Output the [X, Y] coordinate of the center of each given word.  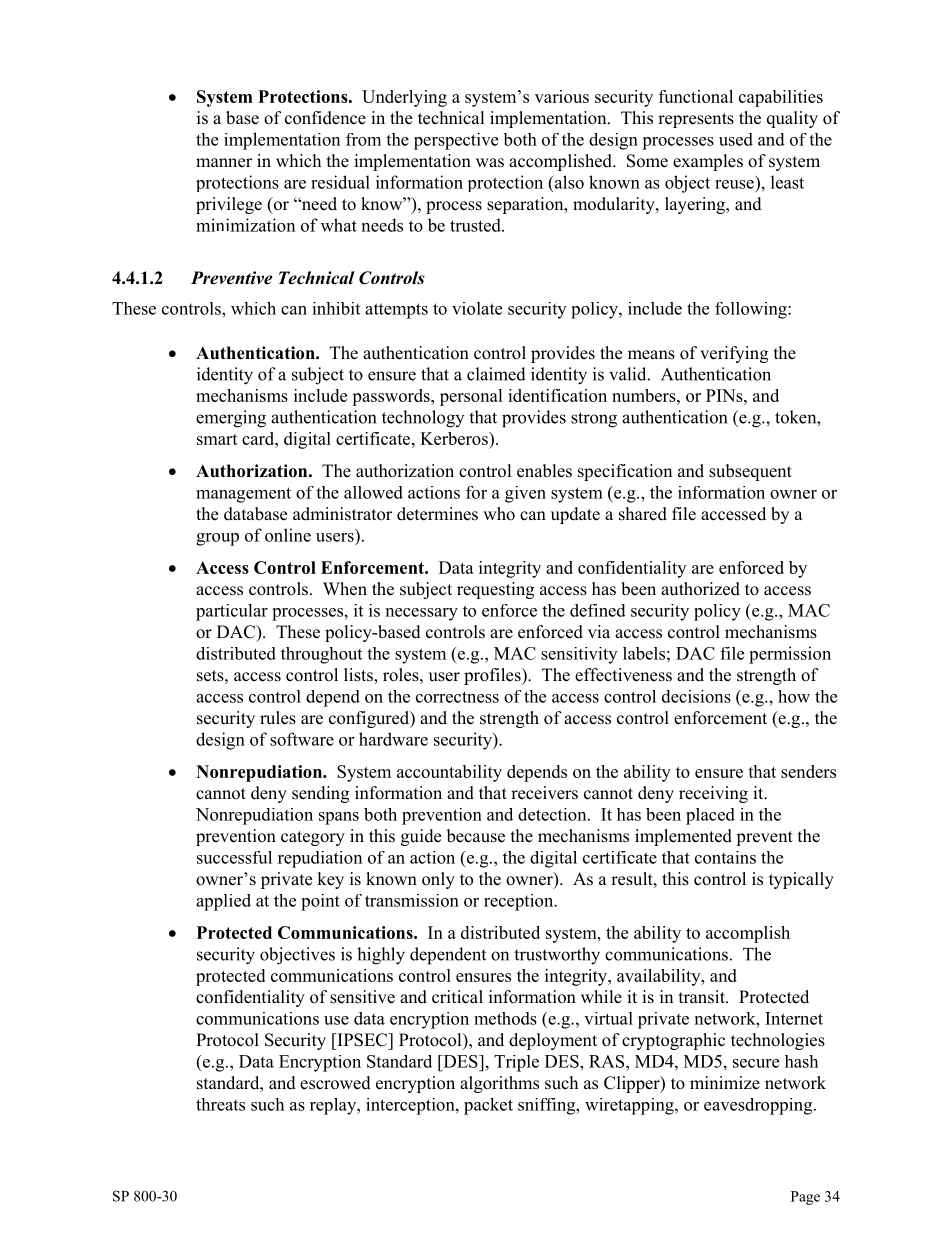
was [490, 163]
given [525, 494]
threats [220, 1104]
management [243, 495]
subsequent [750, 472]
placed [710, 816]
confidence [325, 118]
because [476, 836]
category [313, 838]
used [736, 139]
